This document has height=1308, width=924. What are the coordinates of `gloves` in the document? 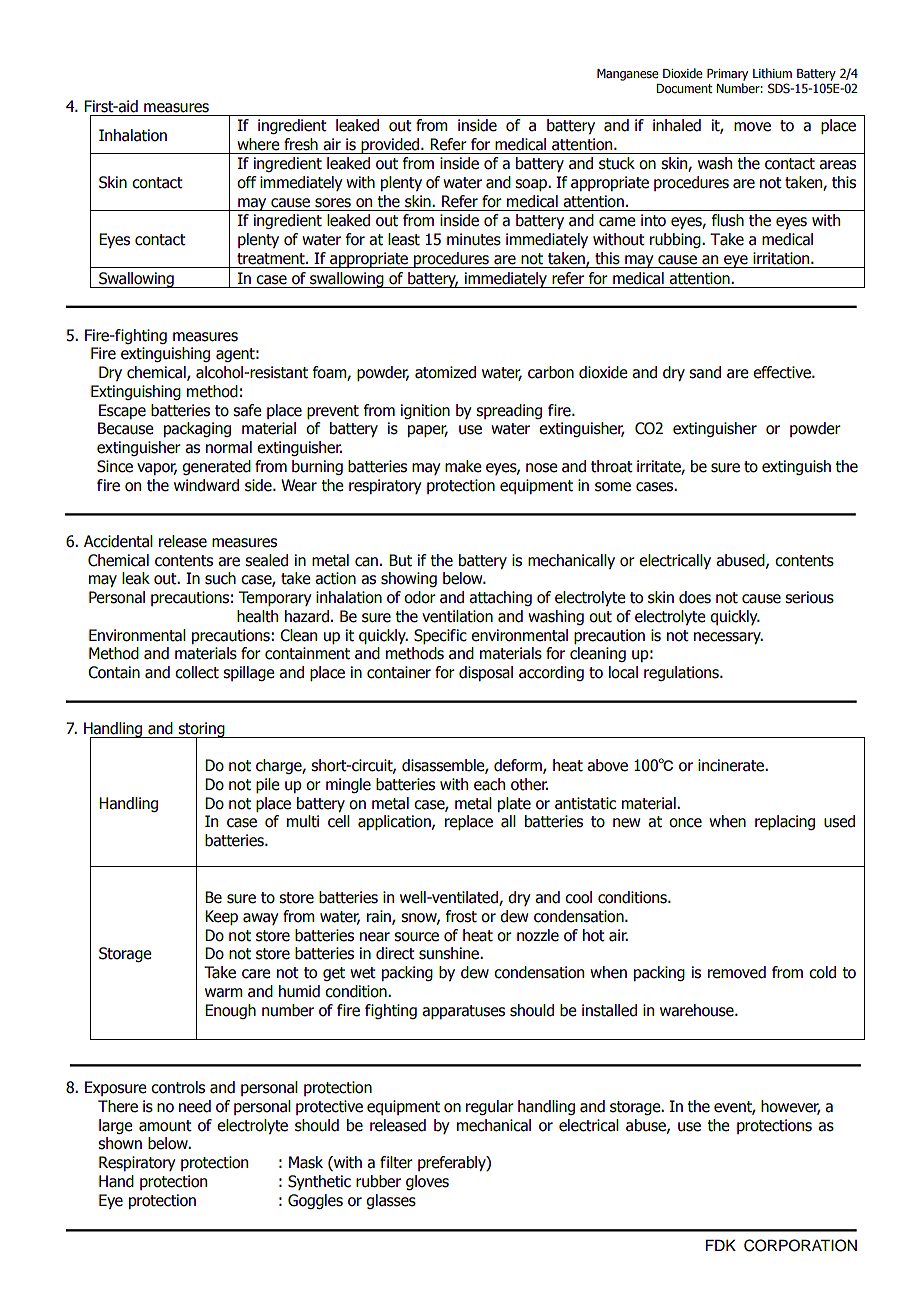 It's located at (427, 1182).
